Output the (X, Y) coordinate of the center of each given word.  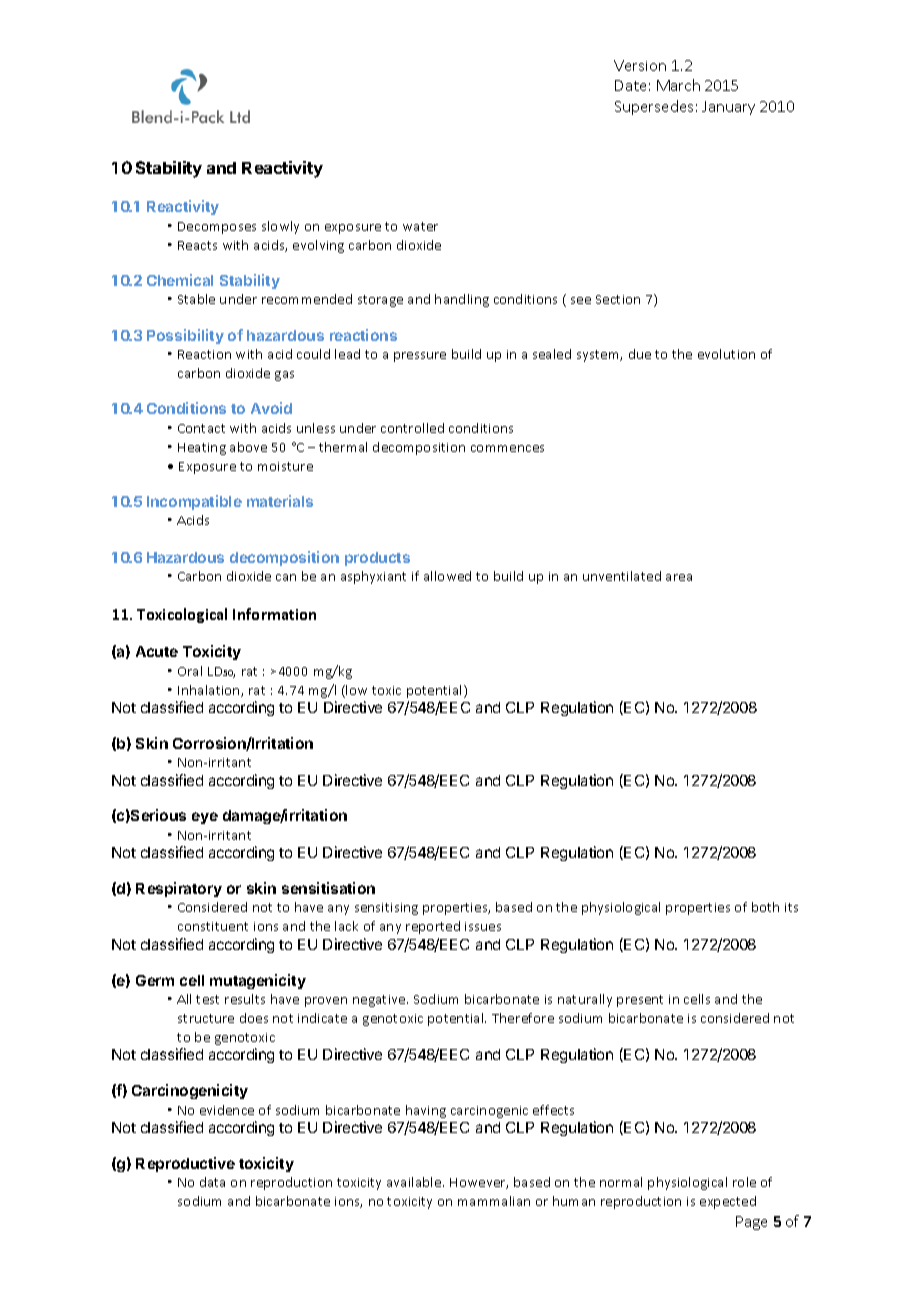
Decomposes (217, 228)
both (765, 907)
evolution (726, 354)
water (420, 226)
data (212, 1182)
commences (507, 448)
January (728, 108)
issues (483, 926)
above (248, 447)
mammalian (494, 1201)
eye (205, 818)
